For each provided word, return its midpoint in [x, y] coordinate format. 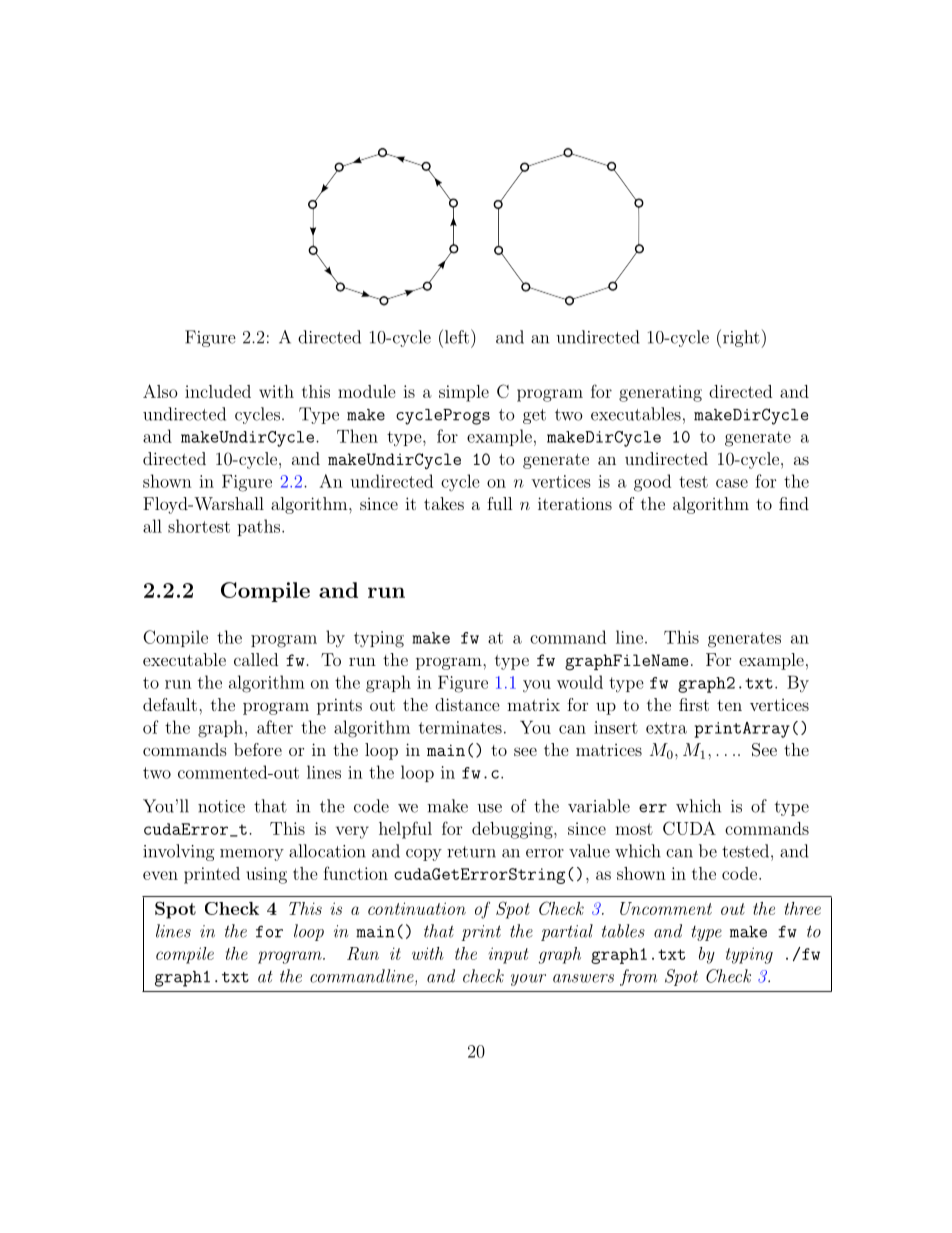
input [508, 955]
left [455, 336]
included [218, 391]
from [638, 977]
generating [660, 393]
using [266, 875]
